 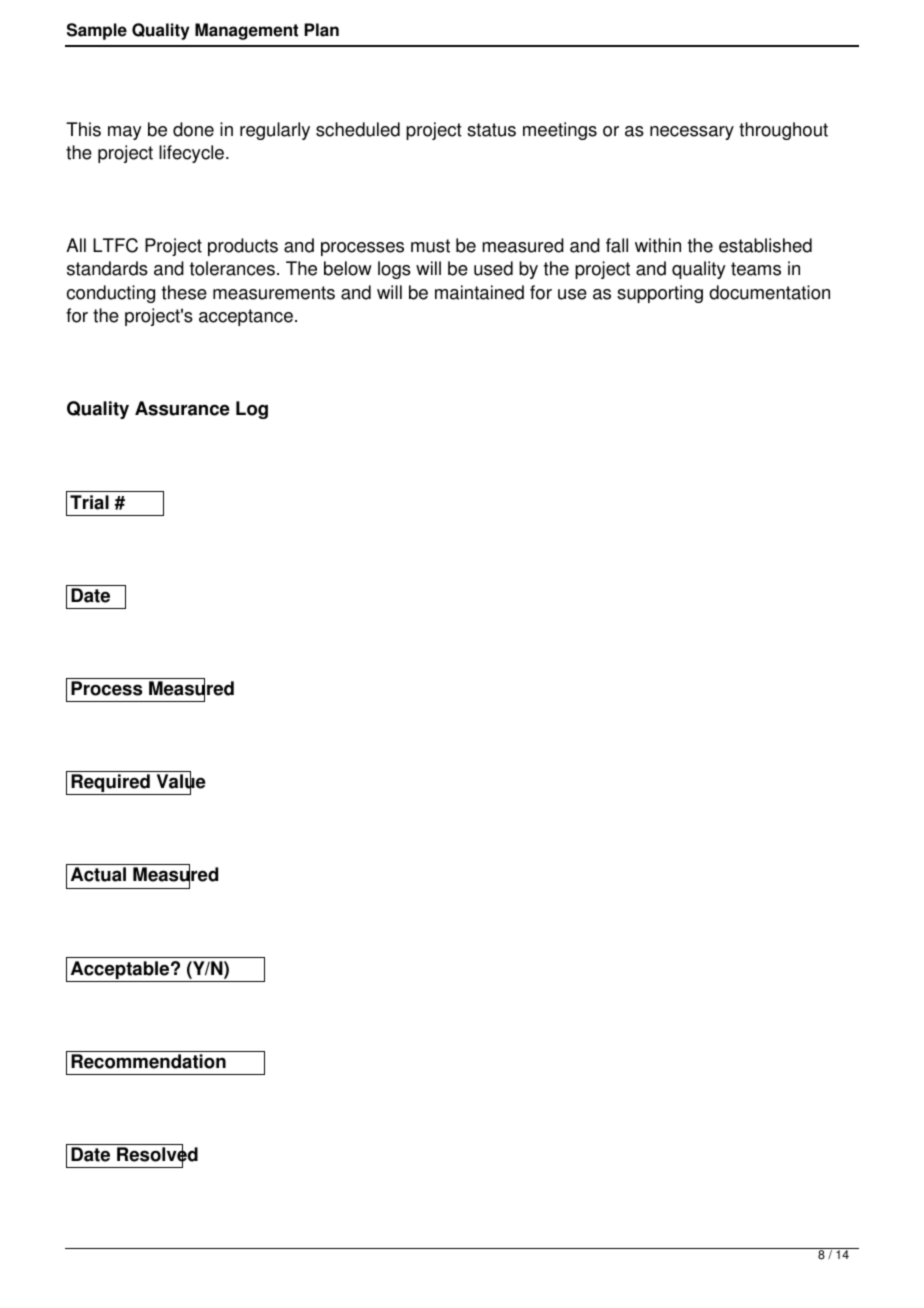 I want to click on Trial, so click(x=89, y=502).
